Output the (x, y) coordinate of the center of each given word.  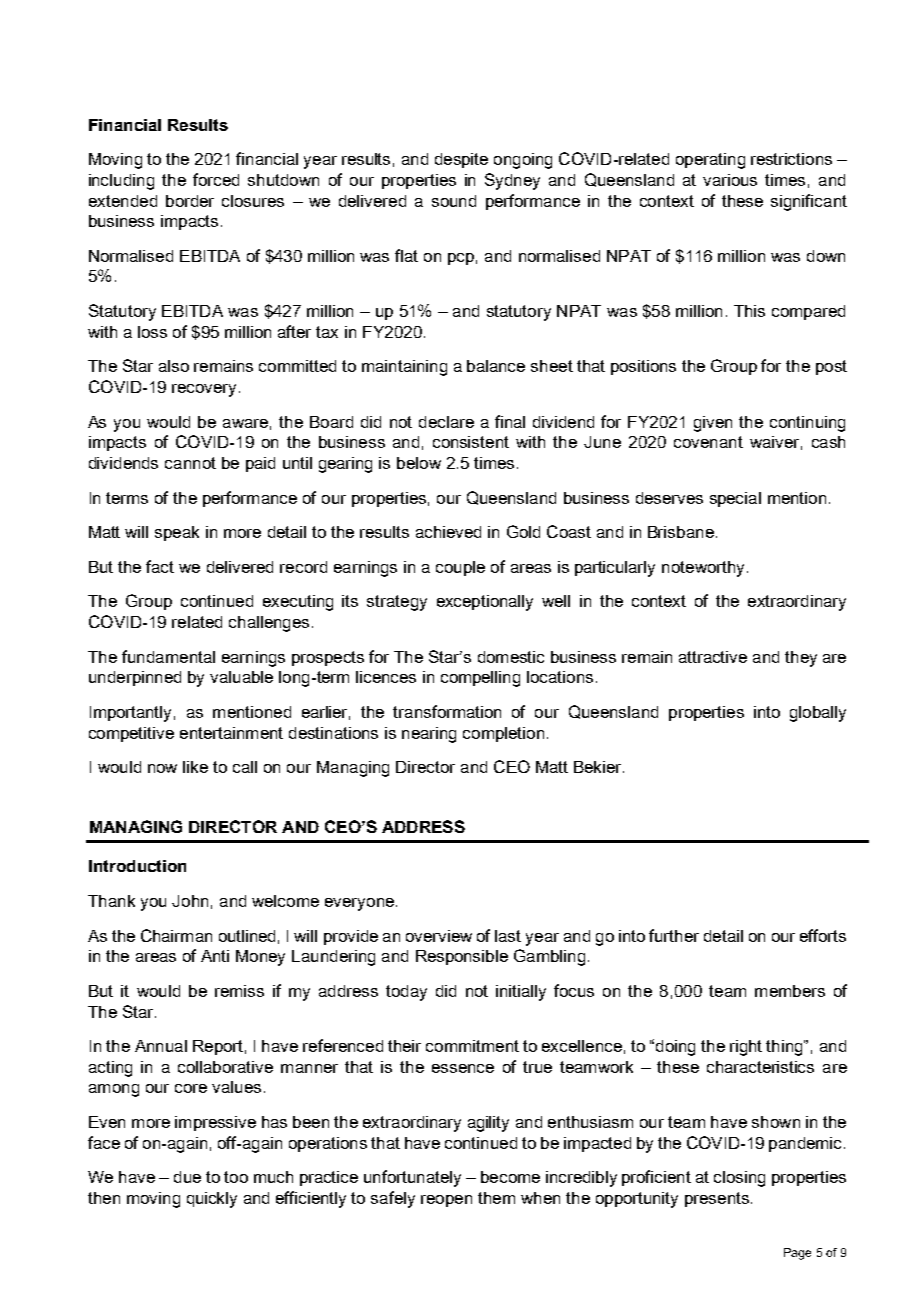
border (190, 201)
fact (160, 566)
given (713, 424)
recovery (204, 390)
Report (218, 1047)
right (746, 1048)
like (195, 767)
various (730, 180)
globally (818, 714)
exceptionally (485, 603)
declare (446, 422)
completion (503, 734)
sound (454, 201)
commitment (472, 1046)
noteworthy (703, 569)
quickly (212, 1200)
